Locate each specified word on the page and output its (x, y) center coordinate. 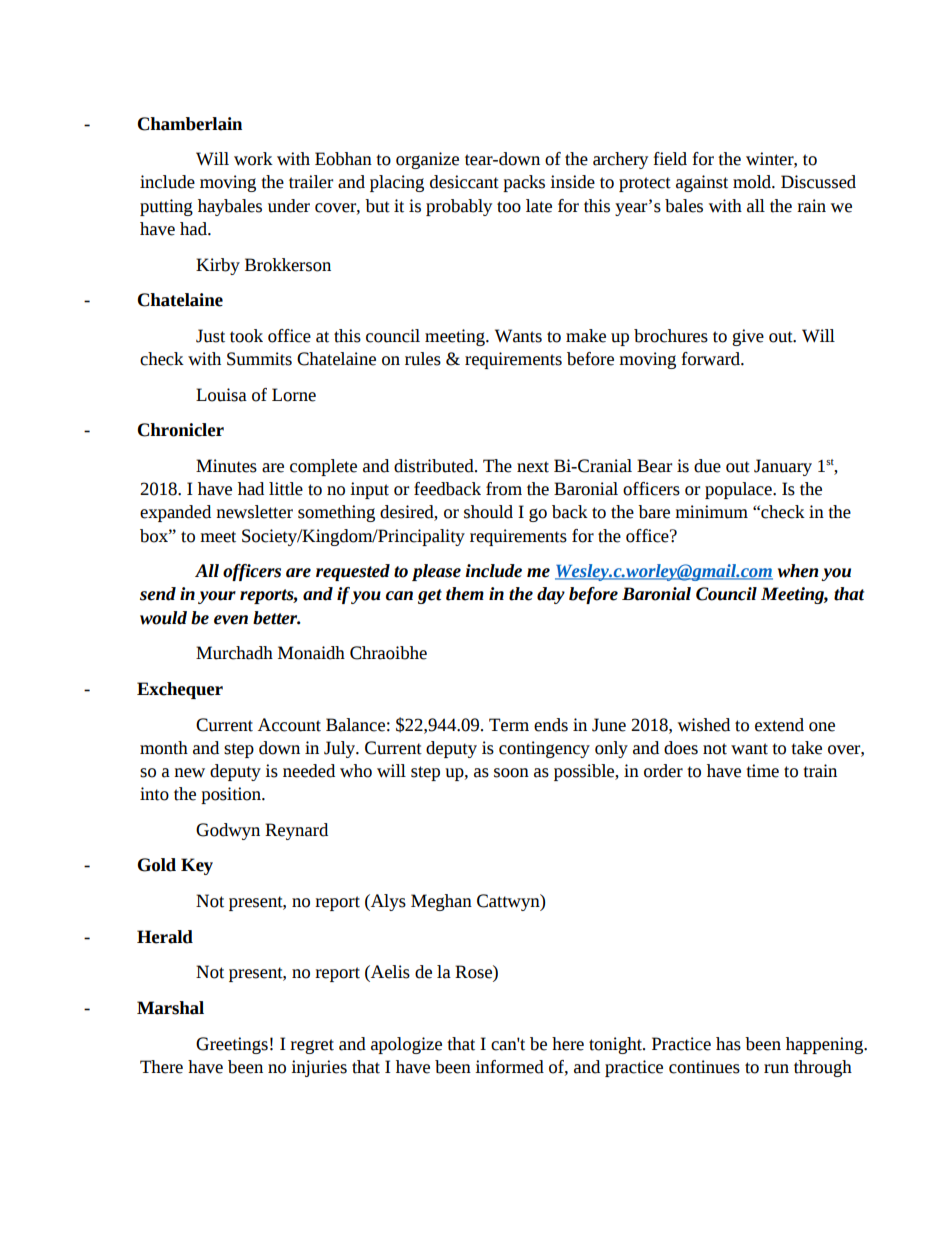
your (217, 597)
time (762, 771)
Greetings (232, 1045)
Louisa (221, 395)
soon (511, 773)
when (798, 571)
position (232, 795)
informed (509, 1067)
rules (423, 359)
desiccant (464, 182)
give (748, 337)
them (465, 594)
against (702, 183)
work (253, 159)
